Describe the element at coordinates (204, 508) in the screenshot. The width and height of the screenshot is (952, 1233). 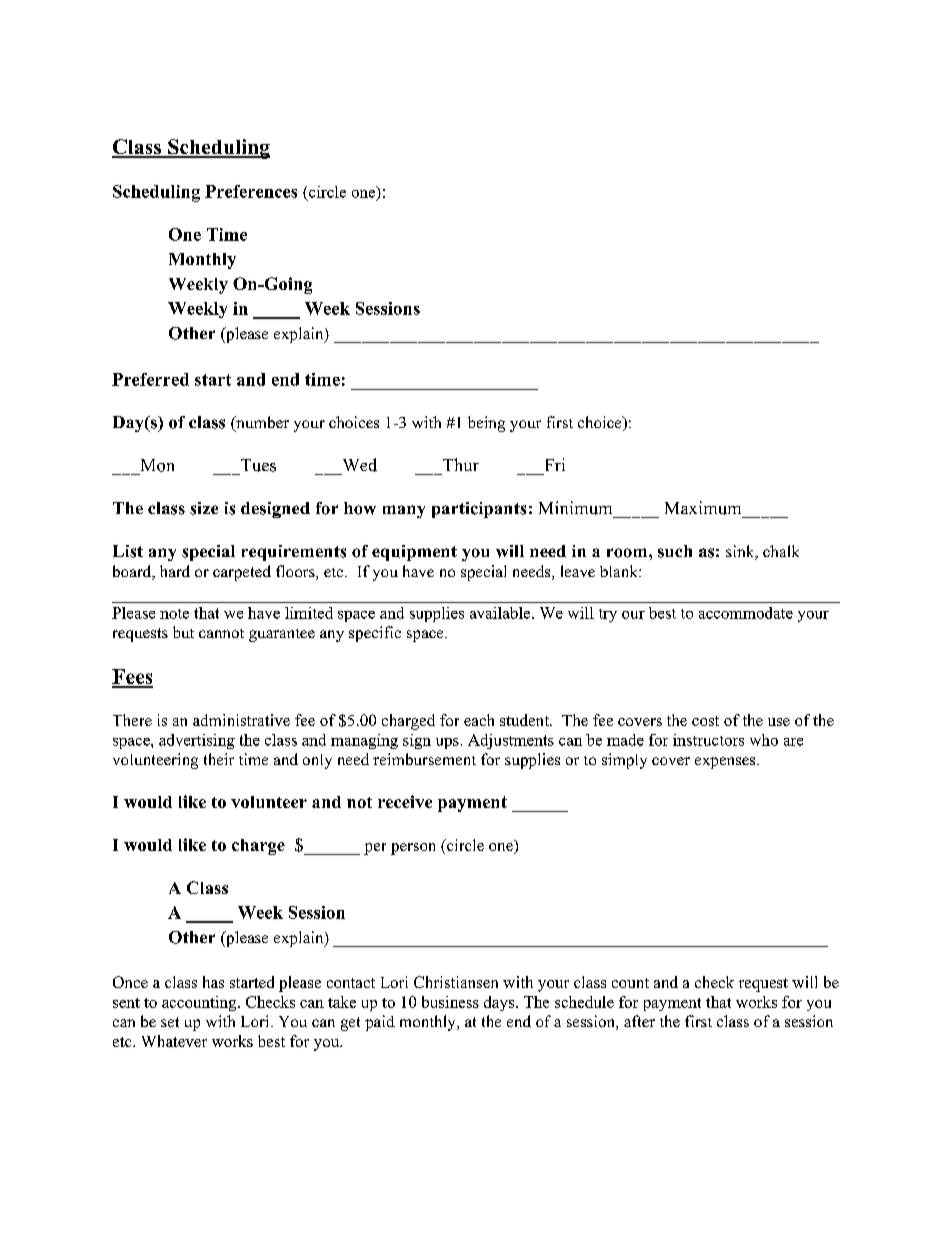
I see `size` at that location.
